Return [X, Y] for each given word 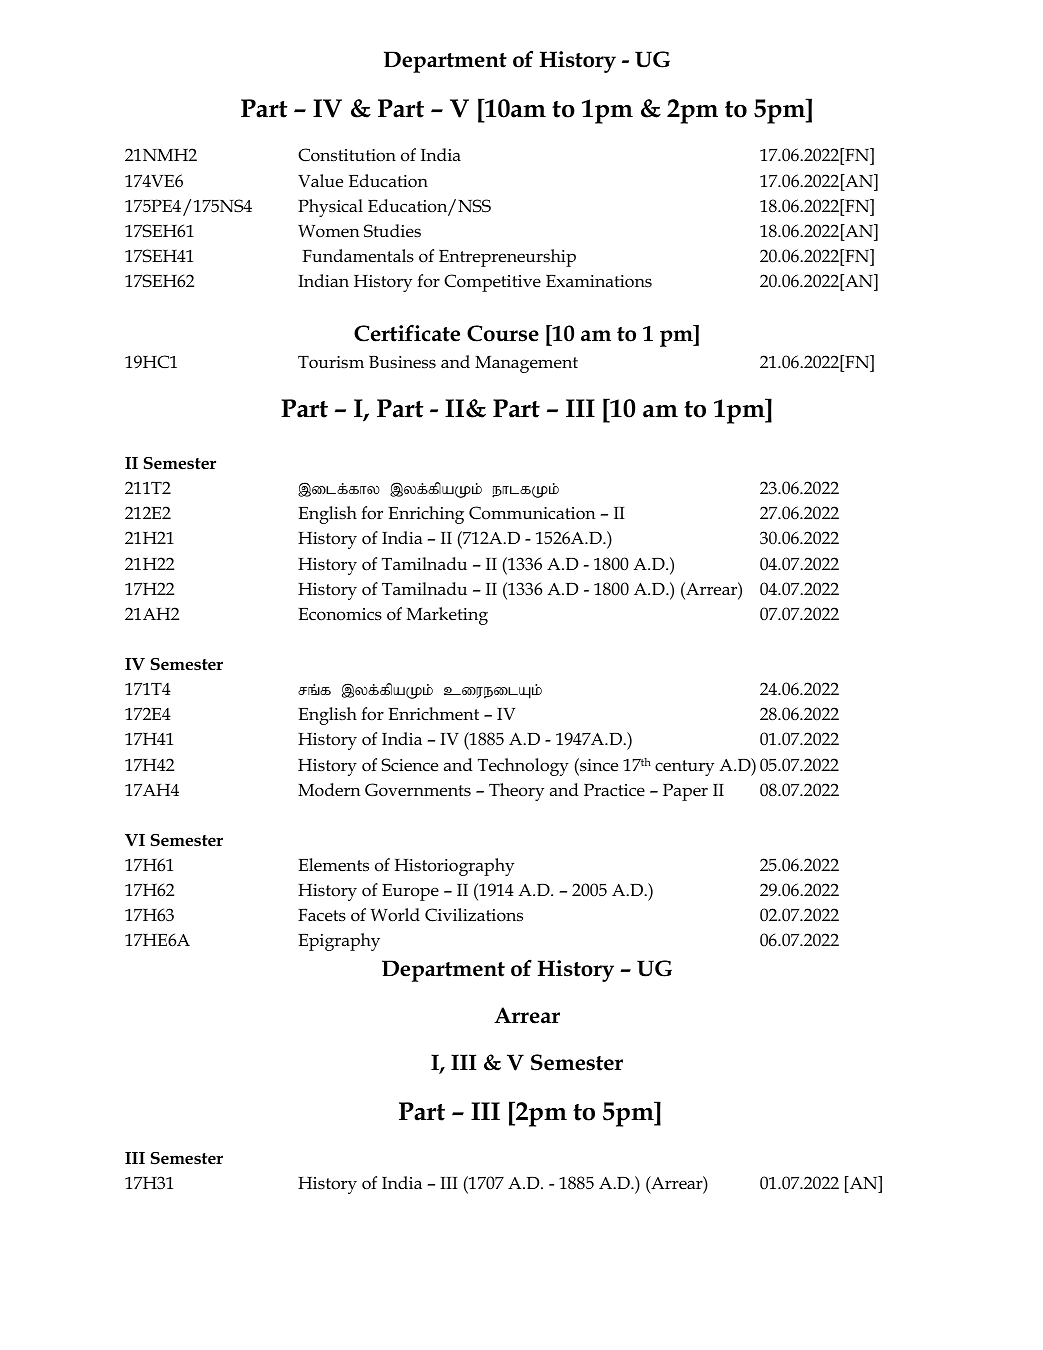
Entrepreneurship [507, 258]
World [395, 915]
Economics [340, 614]
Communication [532, 513]
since [598, 765]
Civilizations [474, 915]
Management [526, 364]
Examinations [599, 281]
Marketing [447, 616]
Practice [614, 790]
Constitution [347, 155]
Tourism [331, 362]
